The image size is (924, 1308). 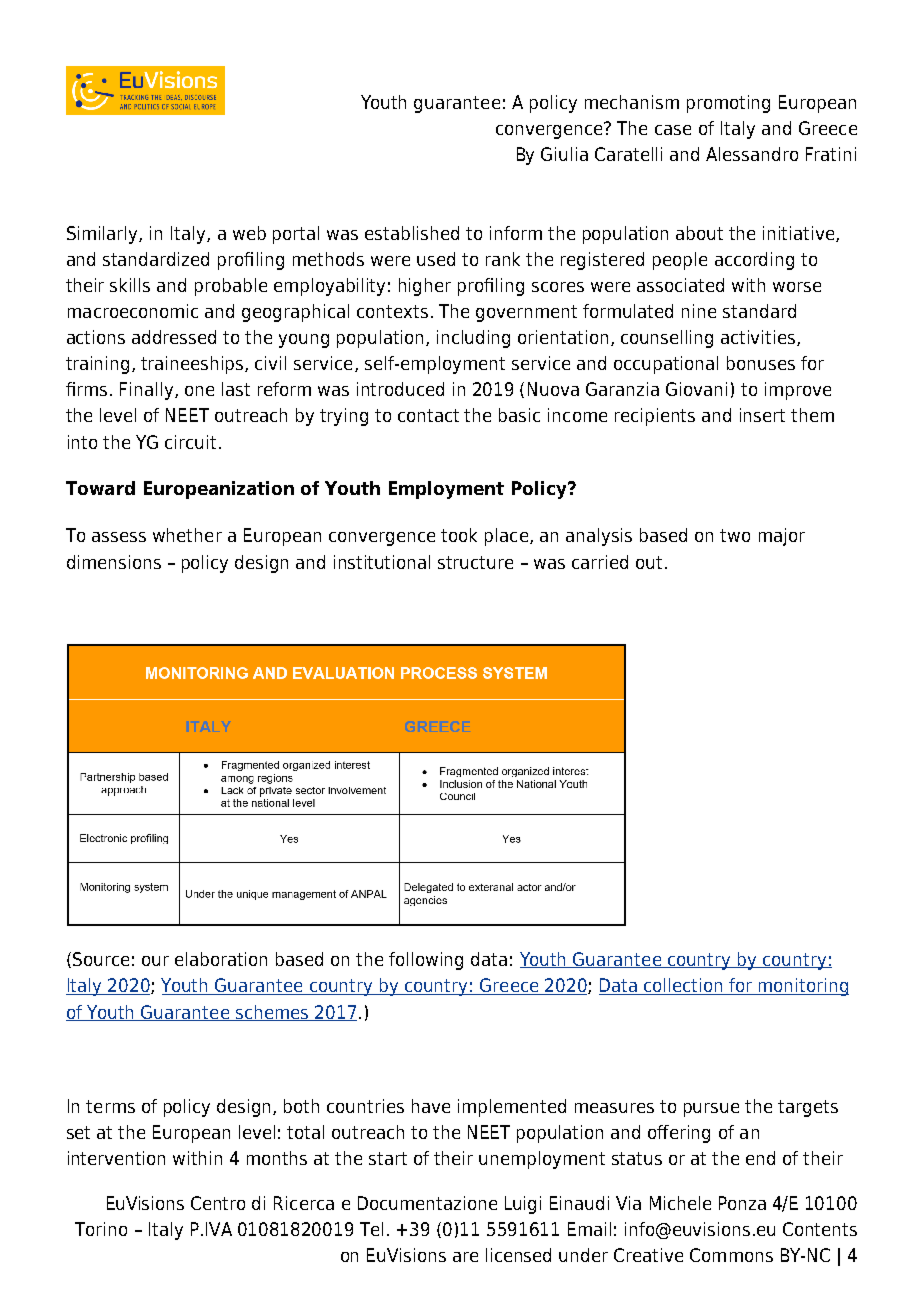 What do you see at coordinates (428, 415) in the screenshot?
I see `contact` at bounding box center [428, 415].
